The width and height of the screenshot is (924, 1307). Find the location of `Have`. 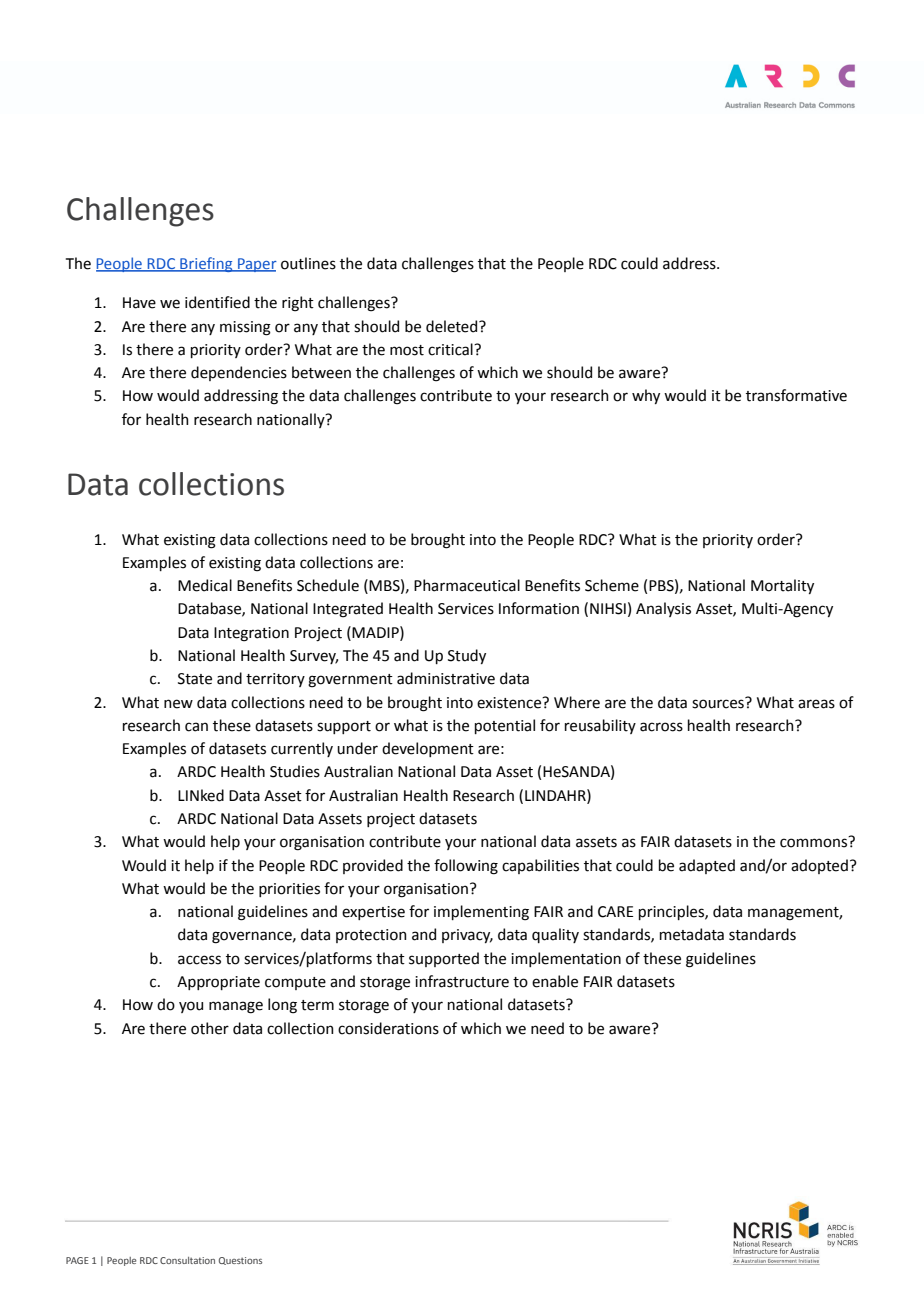

Have is located at coordinates (139, 303).
